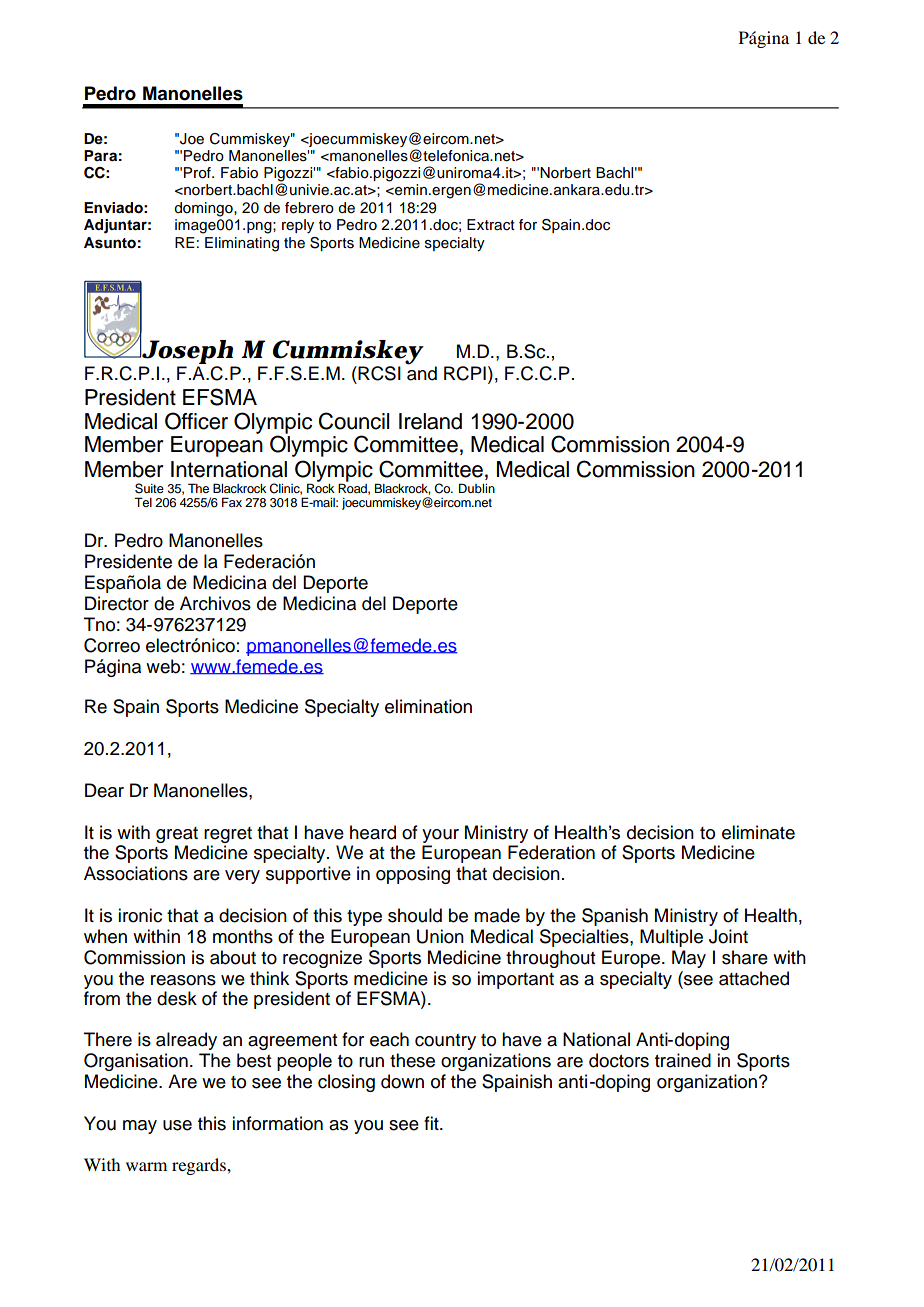 Image resolution: width=924 pixels, height=1307 pixels. Describe the element at coordinates (671, 938) in the image. I see `Multiple` at that location.
